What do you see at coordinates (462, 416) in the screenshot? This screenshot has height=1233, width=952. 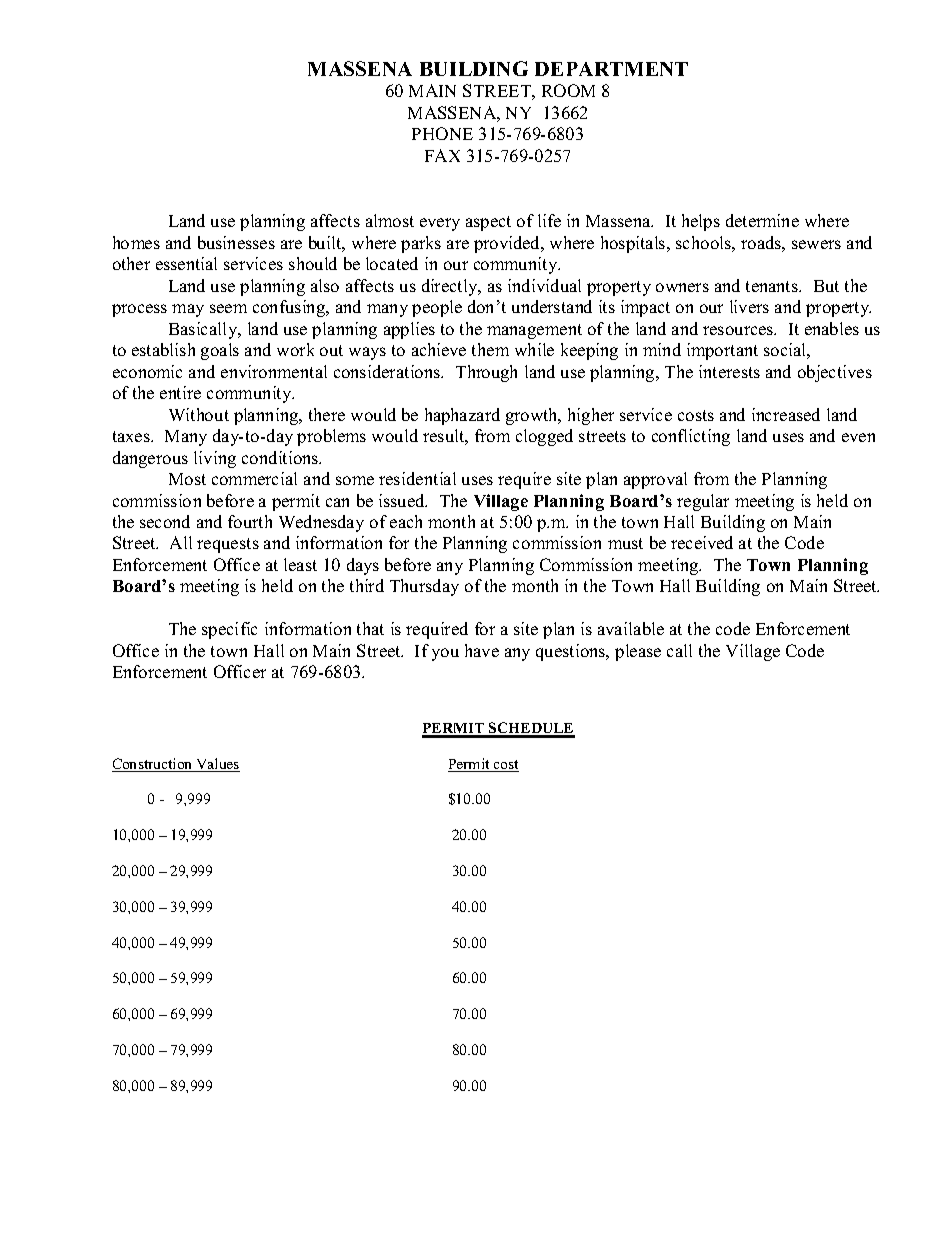 I see `haphazard` at bounding box center [462, 416].
